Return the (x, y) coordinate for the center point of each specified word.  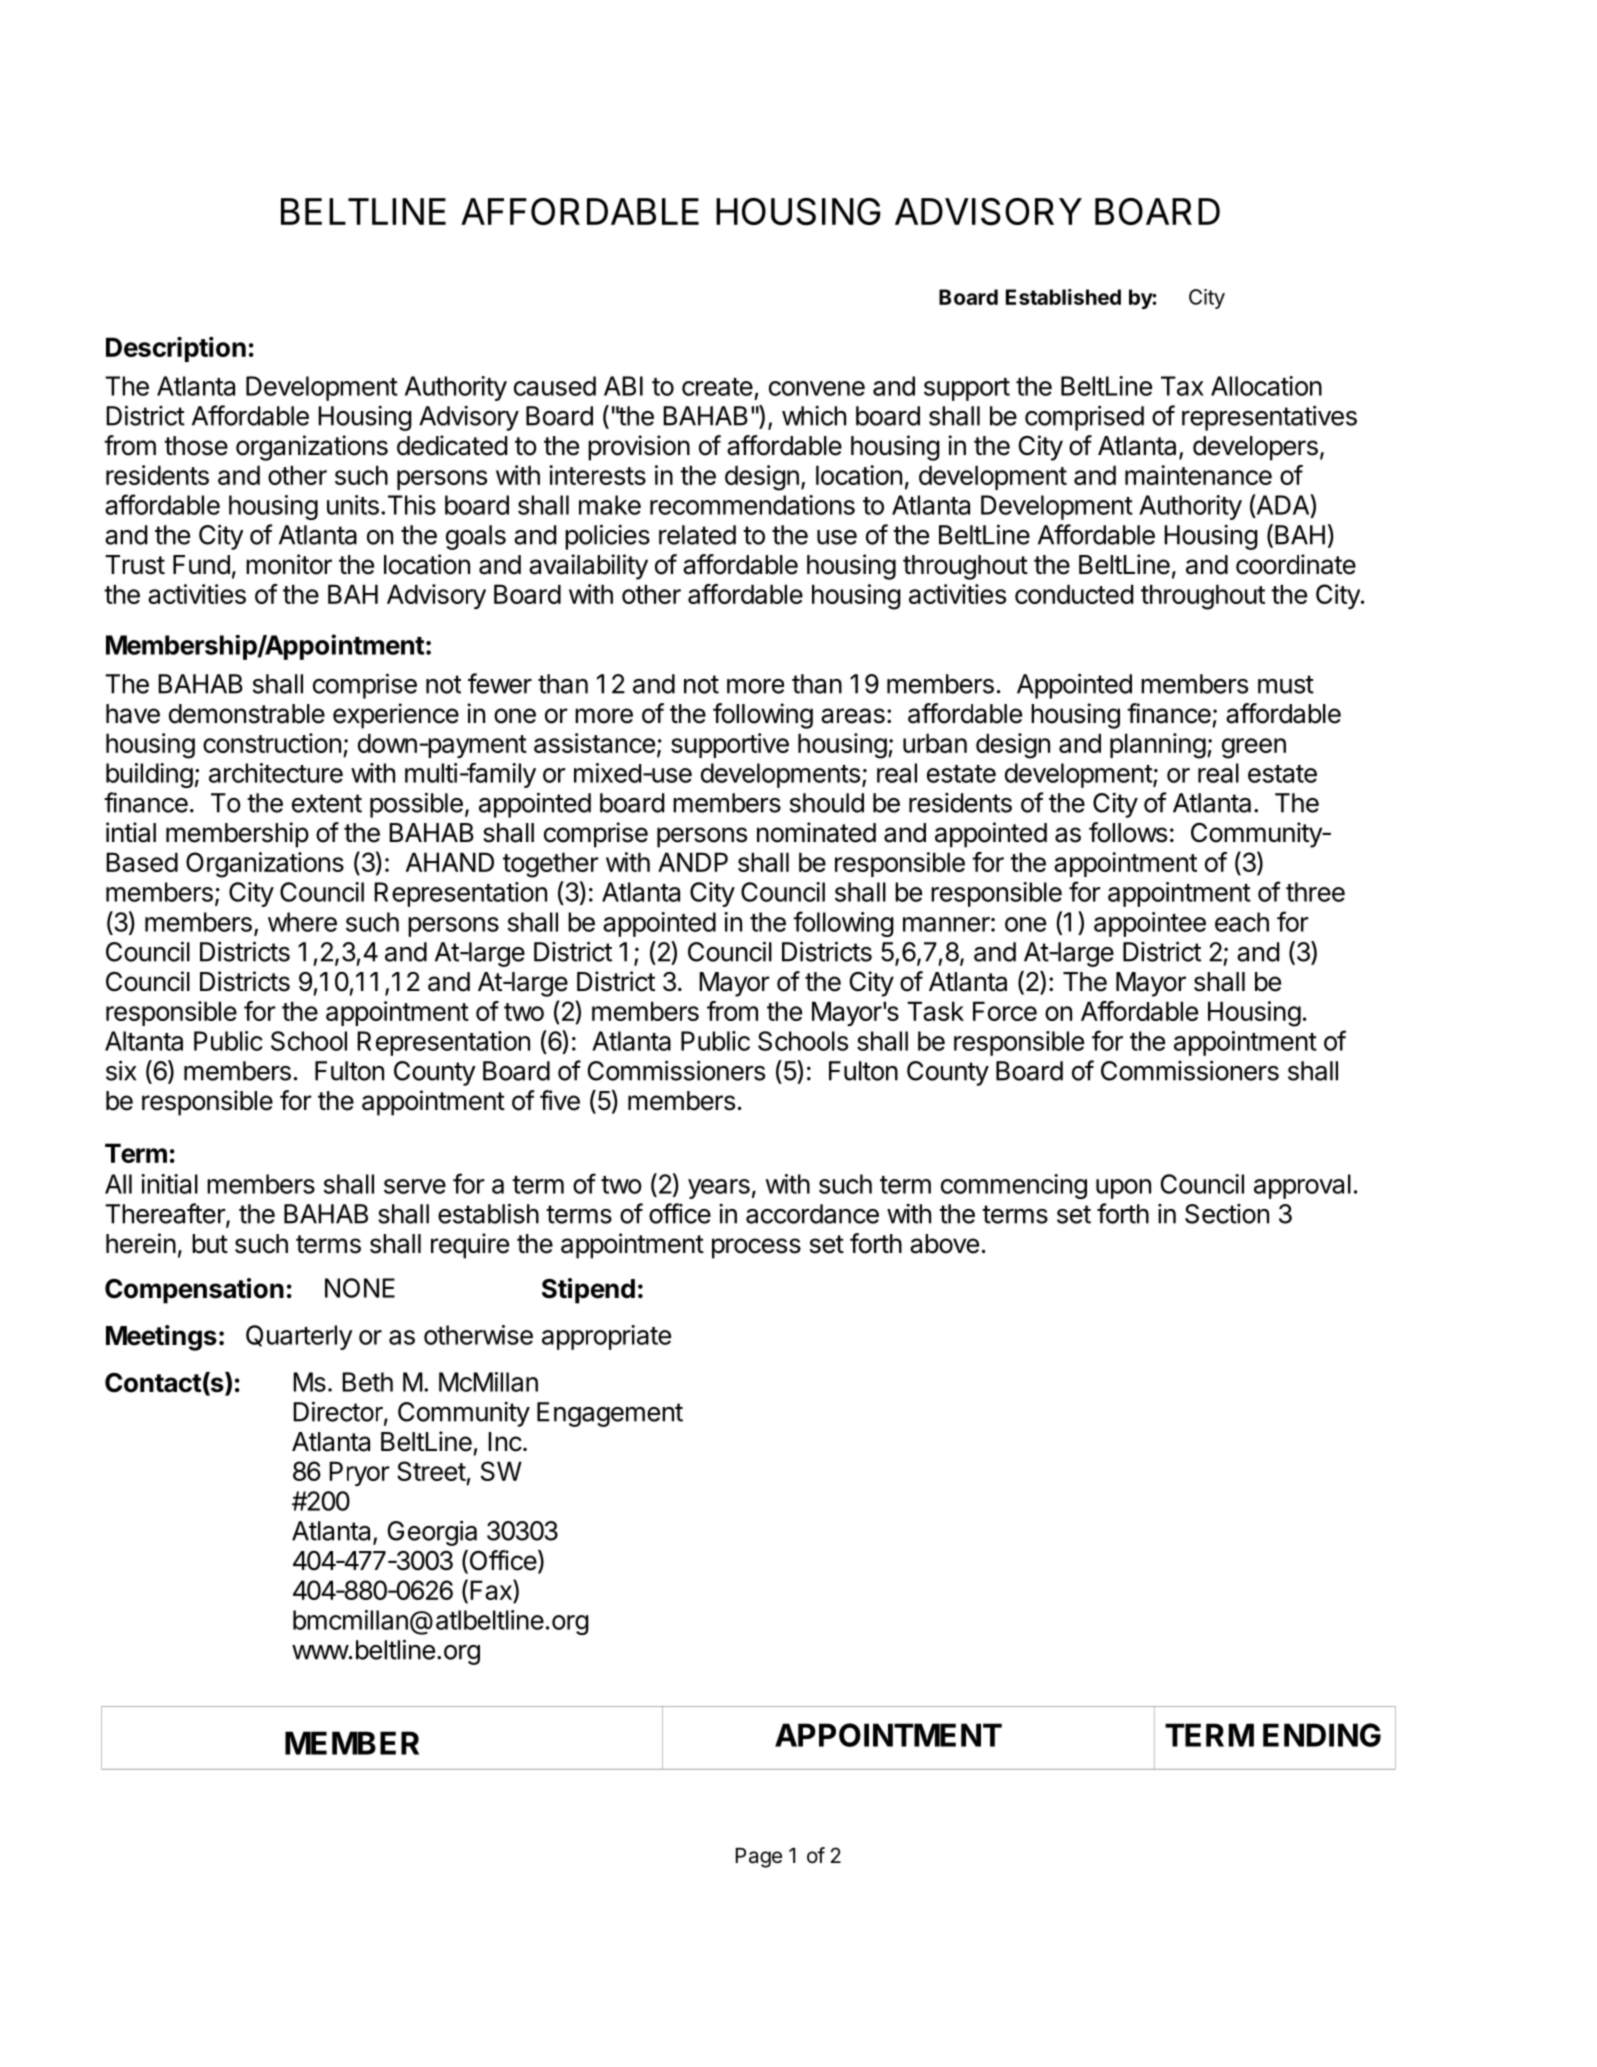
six (121, 1070)
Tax (1182, 386)
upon (1123, 1189)
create (717, 387)
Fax (492, 1591)
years (719, 1189)
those (196, 446)
